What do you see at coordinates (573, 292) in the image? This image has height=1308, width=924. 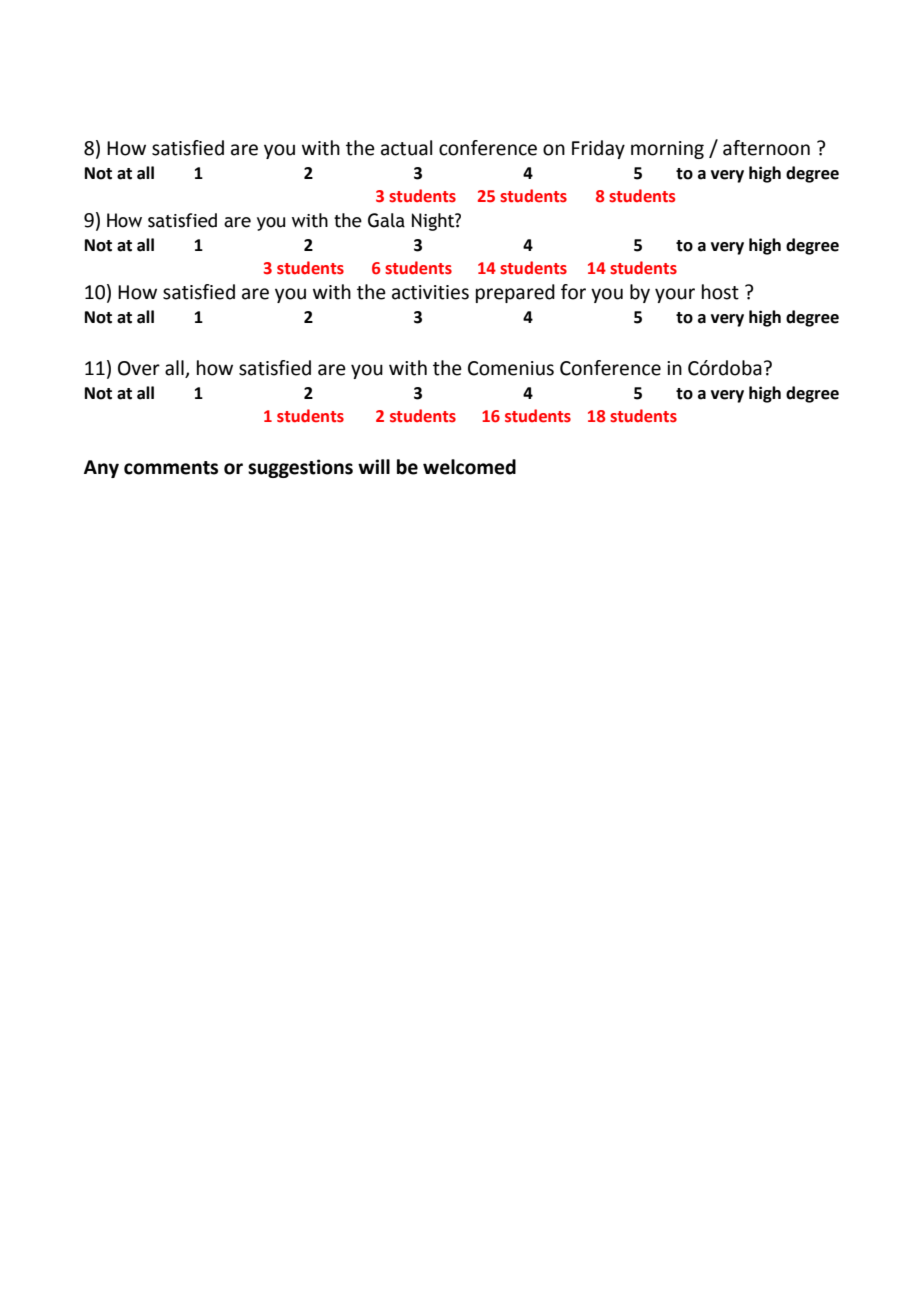 I see `for` at bounding box center [573, 292].
